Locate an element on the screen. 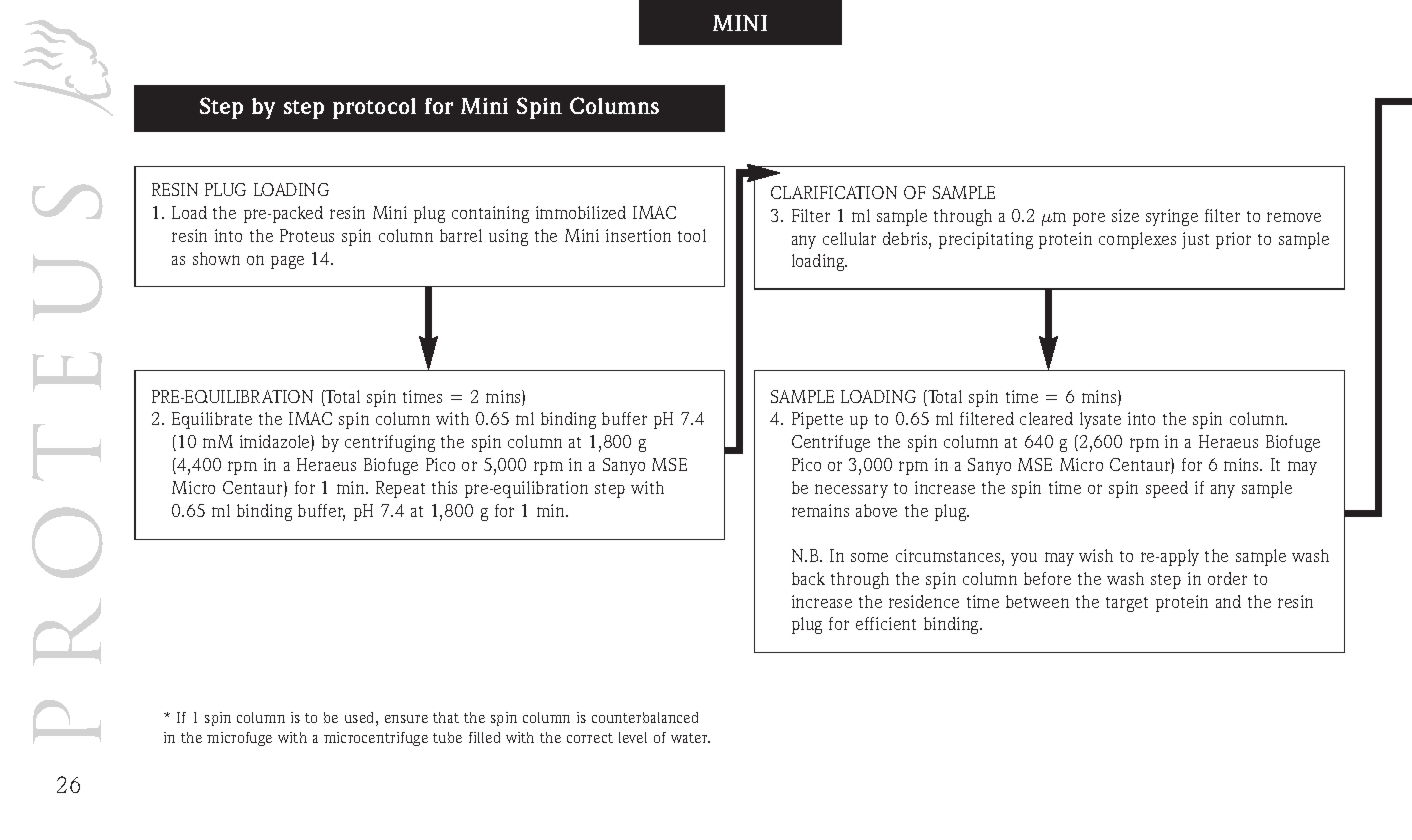 The image size is (1412, 840). protocol is located at coordinates (374, 108).
